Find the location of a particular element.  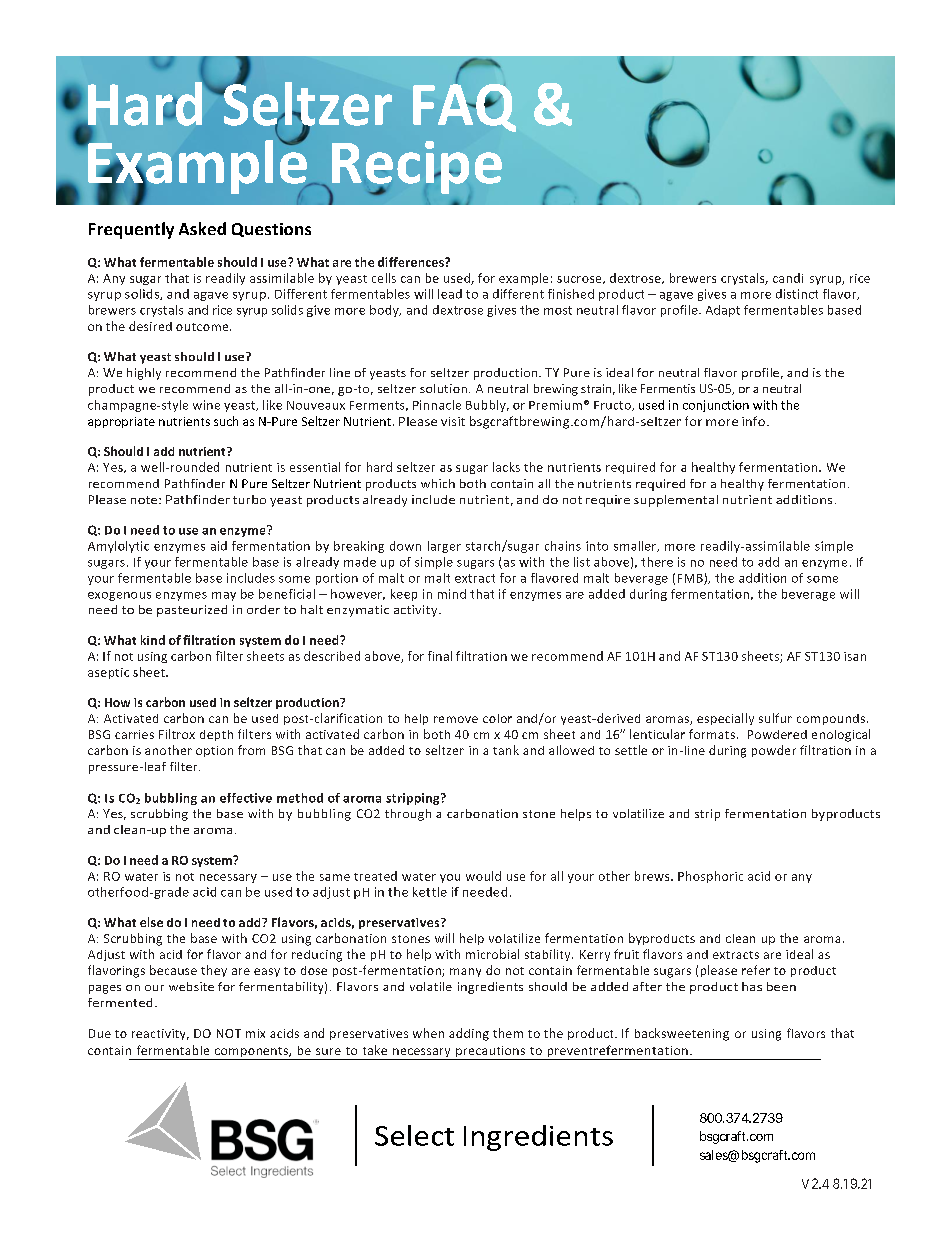

tank is located at coordinates (506, 750).
